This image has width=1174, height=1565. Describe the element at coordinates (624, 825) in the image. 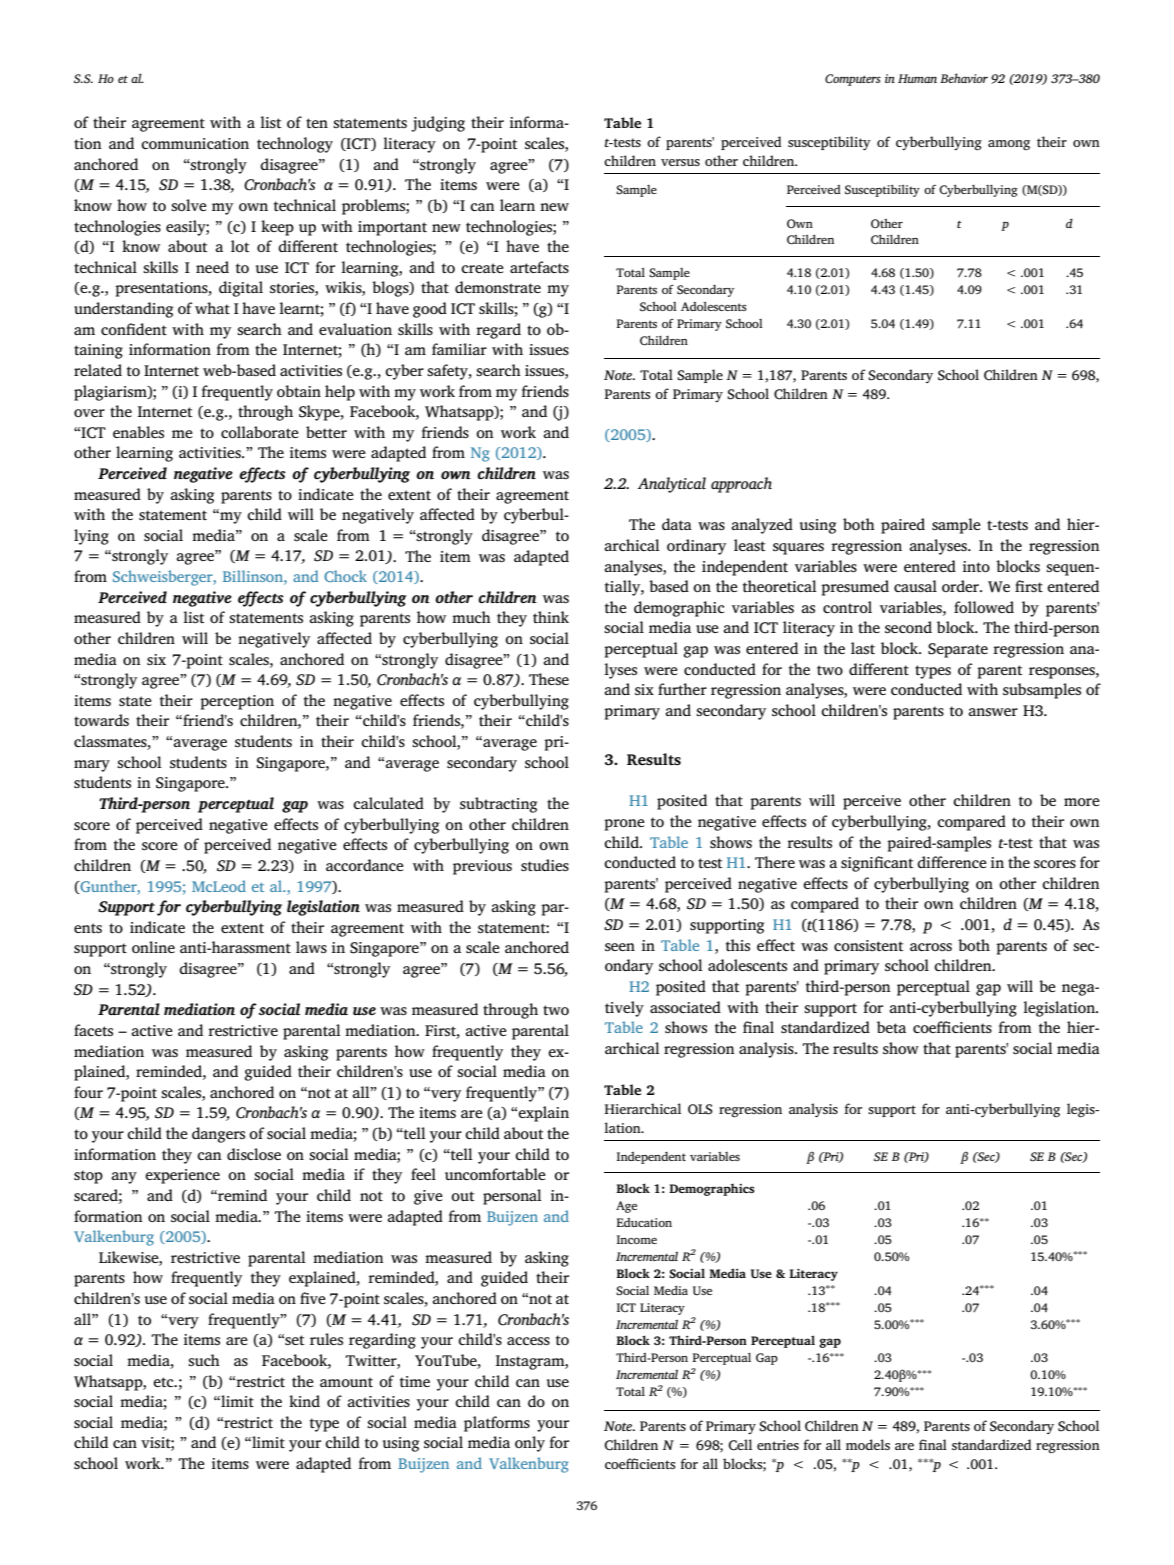

I see `prone` at that location.
